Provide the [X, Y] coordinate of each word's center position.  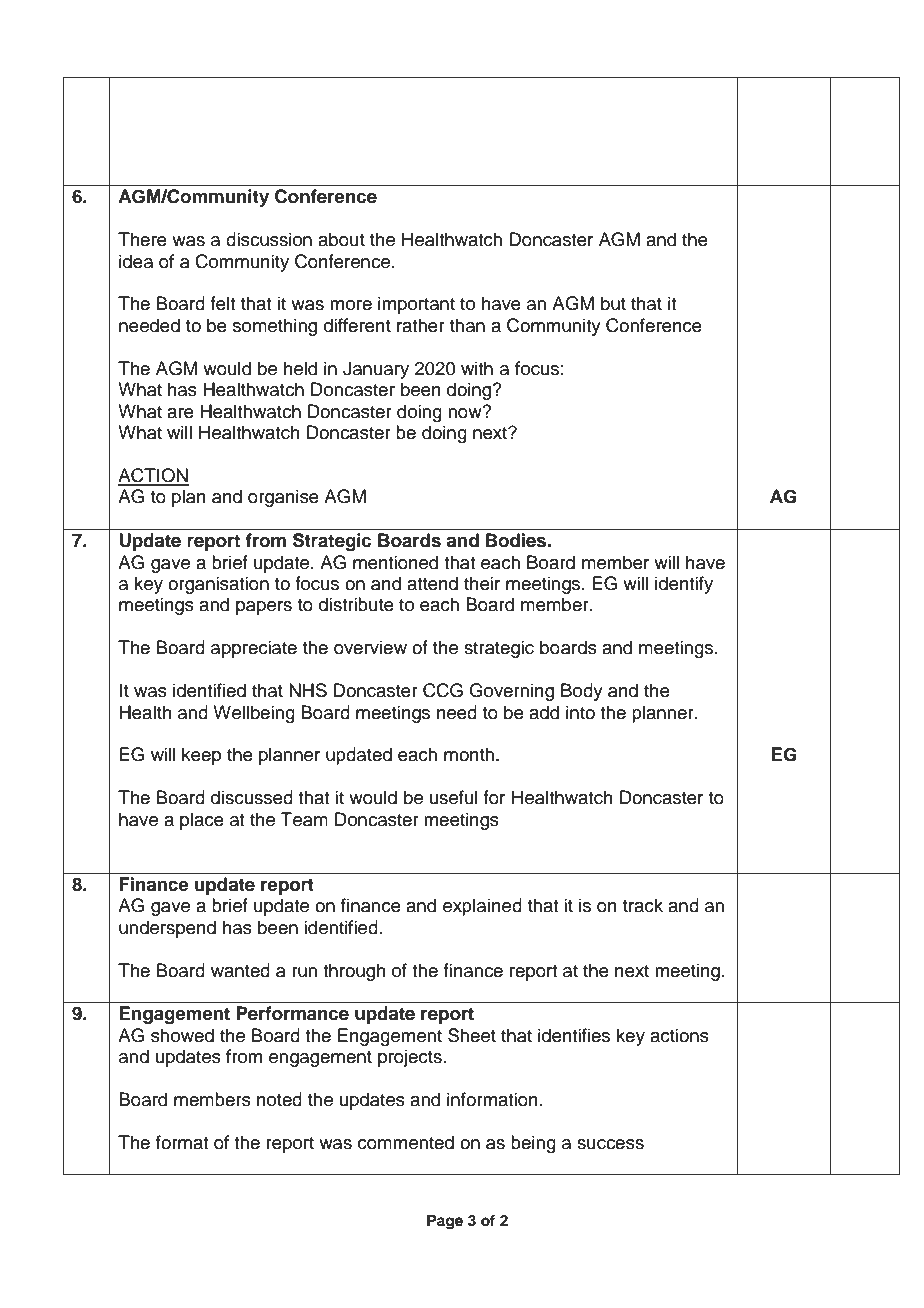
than [467, 325]
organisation [218, 585]
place [202, 821]
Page [445, 1222]
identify [684, 585]
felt [222, 303]
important [416, 305]
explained [482, 907]
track [643, 905]
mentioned [395, 562]
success [610, 1144]
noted [279, 1099]
